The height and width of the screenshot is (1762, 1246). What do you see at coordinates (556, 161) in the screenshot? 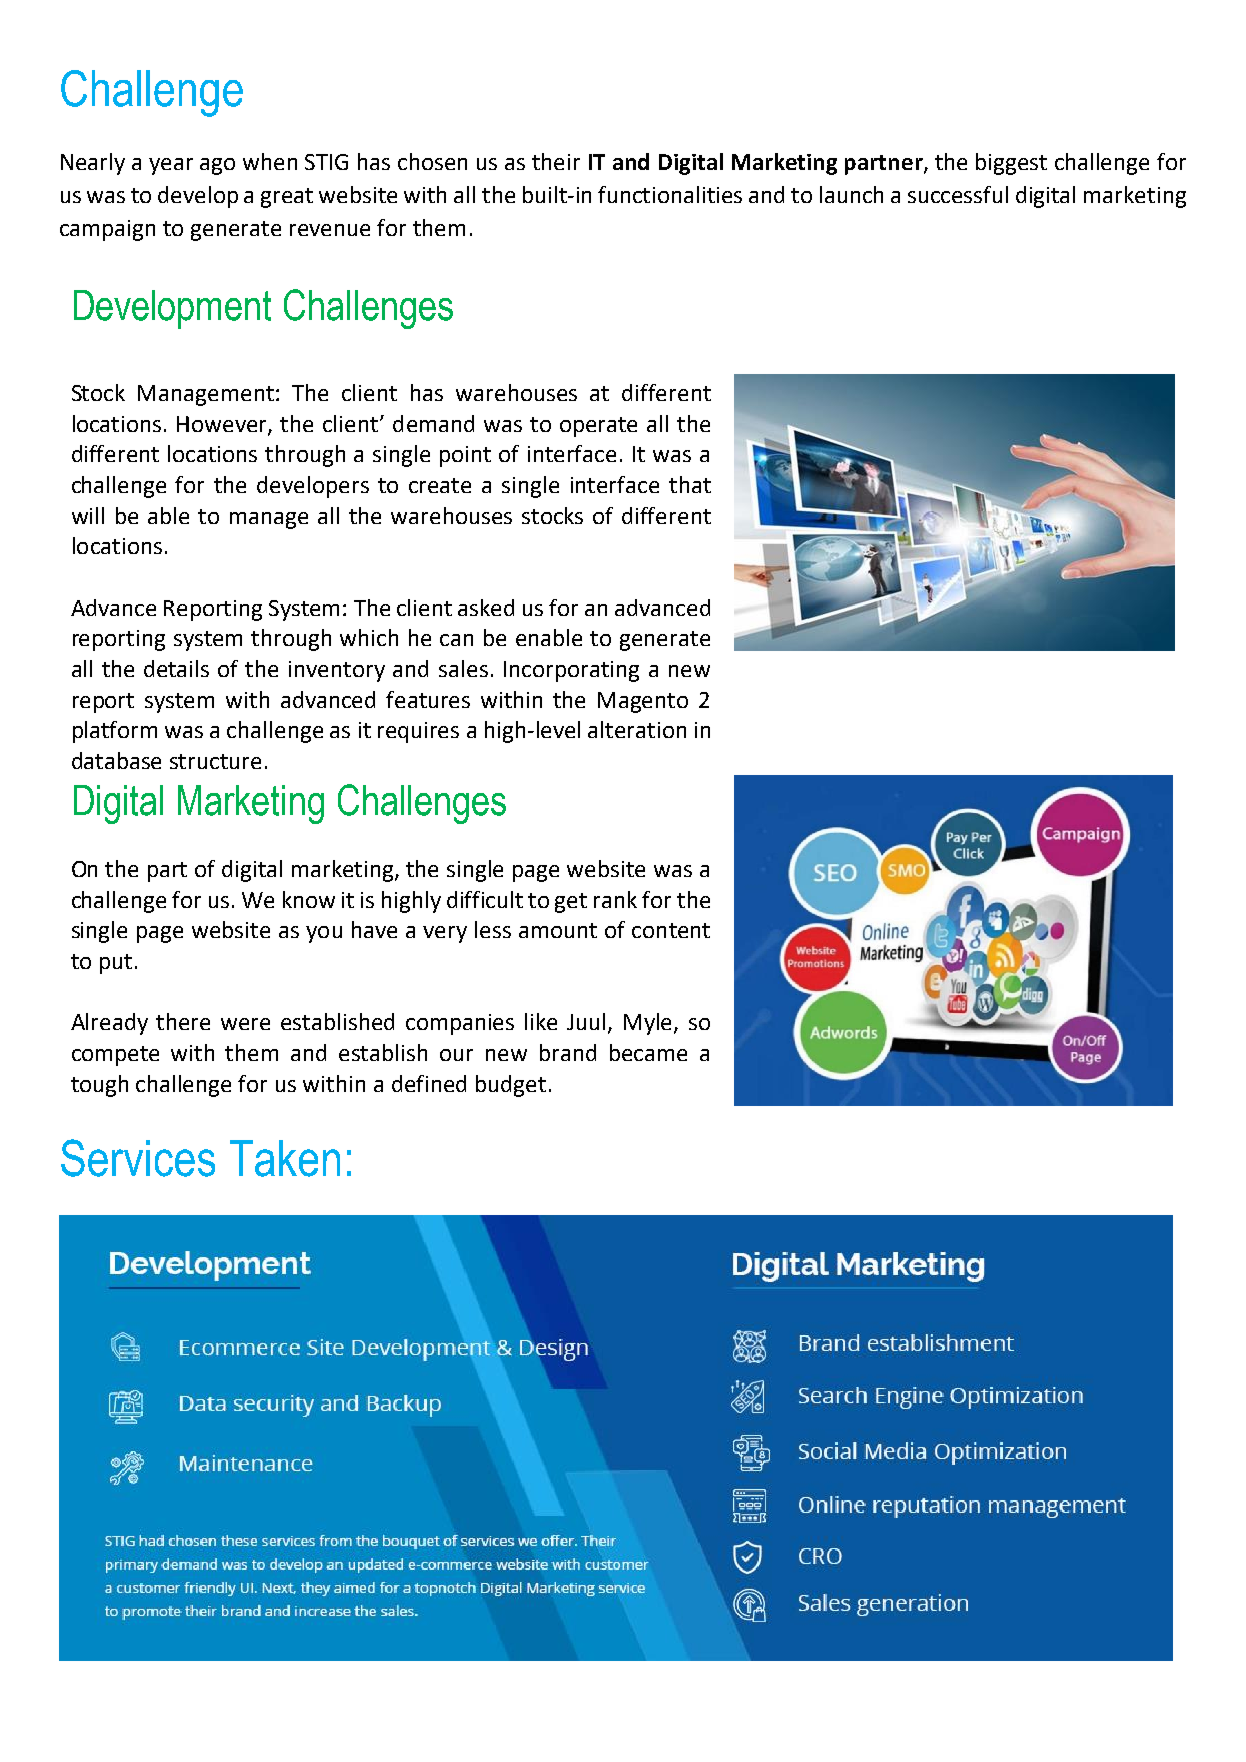
I see `their` at bounding box center [556, 161].
